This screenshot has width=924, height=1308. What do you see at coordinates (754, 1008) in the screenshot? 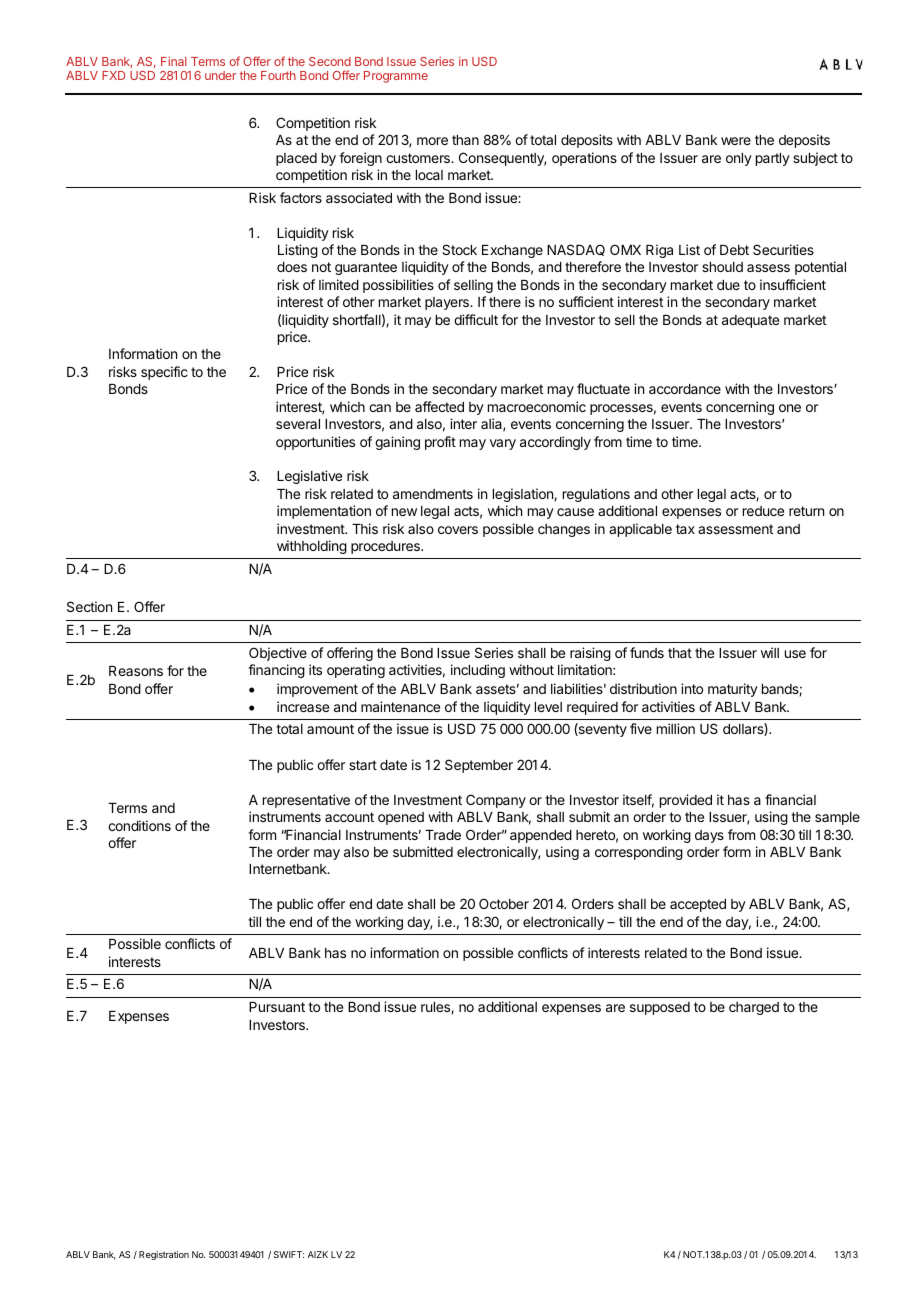
I see `charged` at bounding box center [754, 1008].
